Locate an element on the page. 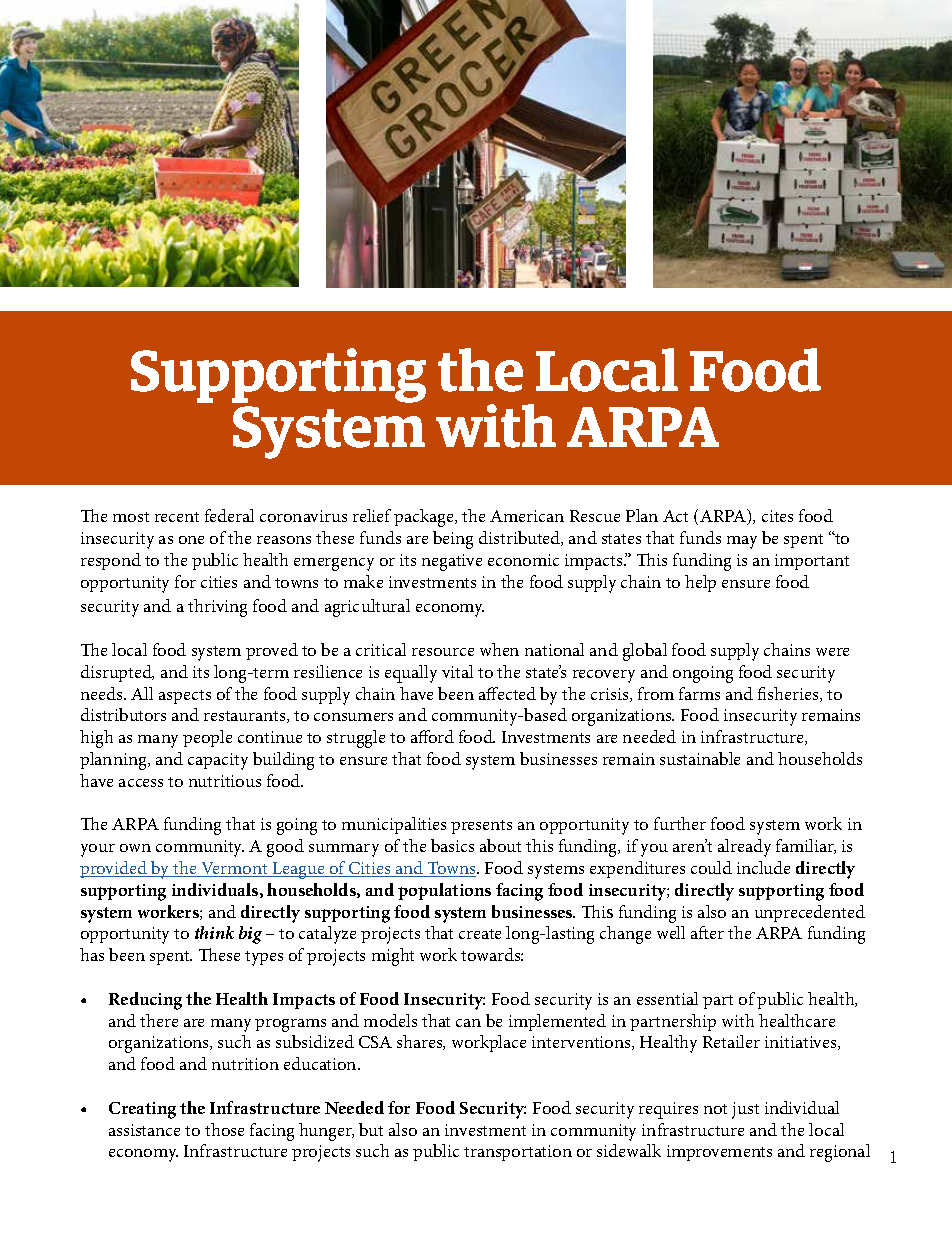  may is located at coordinates (742, 542).
